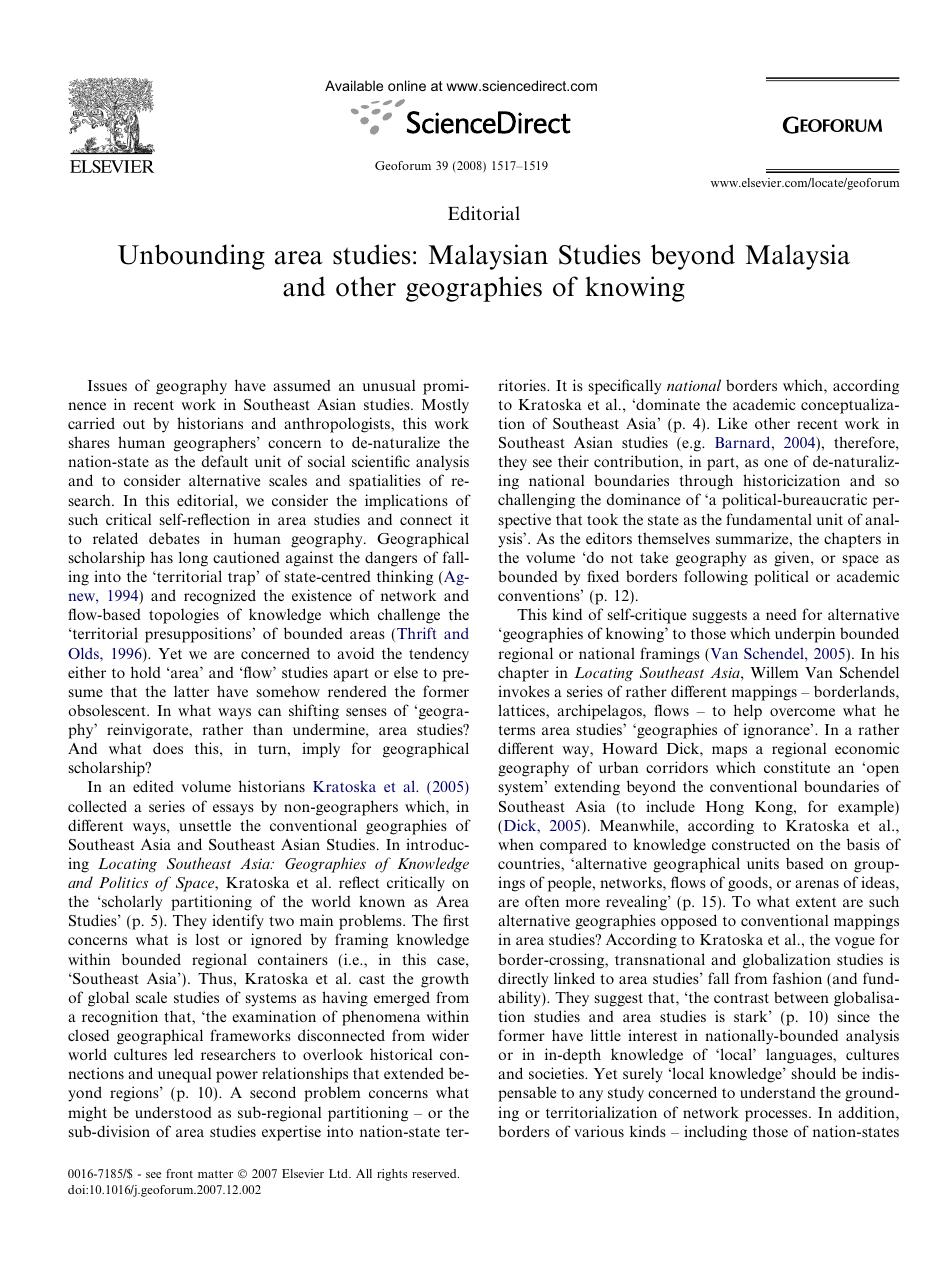 The height and width of the image is (1270, 952). Describe the element at coordinates (173, 1112) in the image. I see `understood` at that location.
